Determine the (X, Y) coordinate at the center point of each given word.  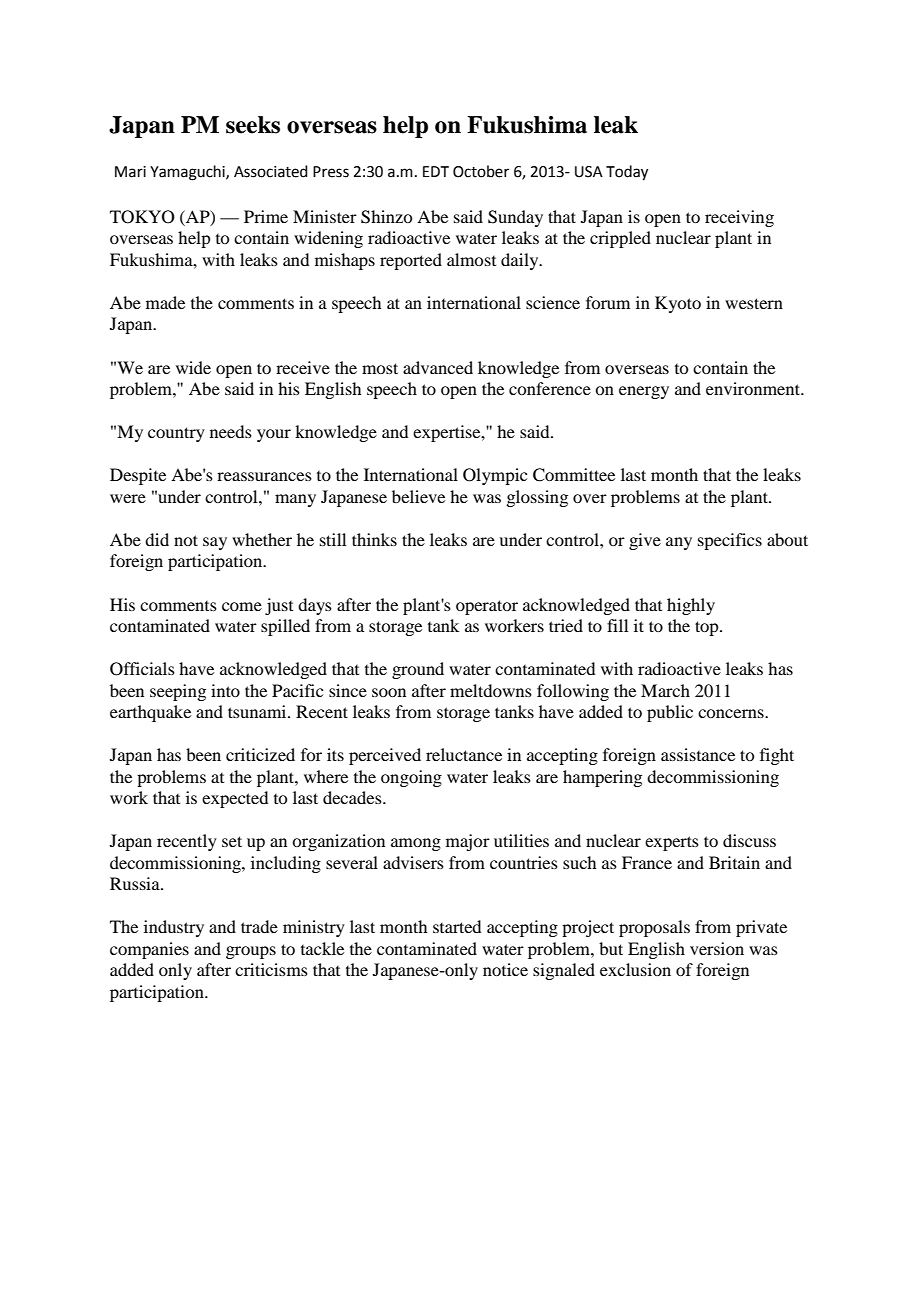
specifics (730, 541)
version (717, 948)
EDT (436, 171)
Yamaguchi (188, 173)
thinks (374, 539)
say (215, 543)
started (457, 926)
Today (627, 173)
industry (174, 928)
